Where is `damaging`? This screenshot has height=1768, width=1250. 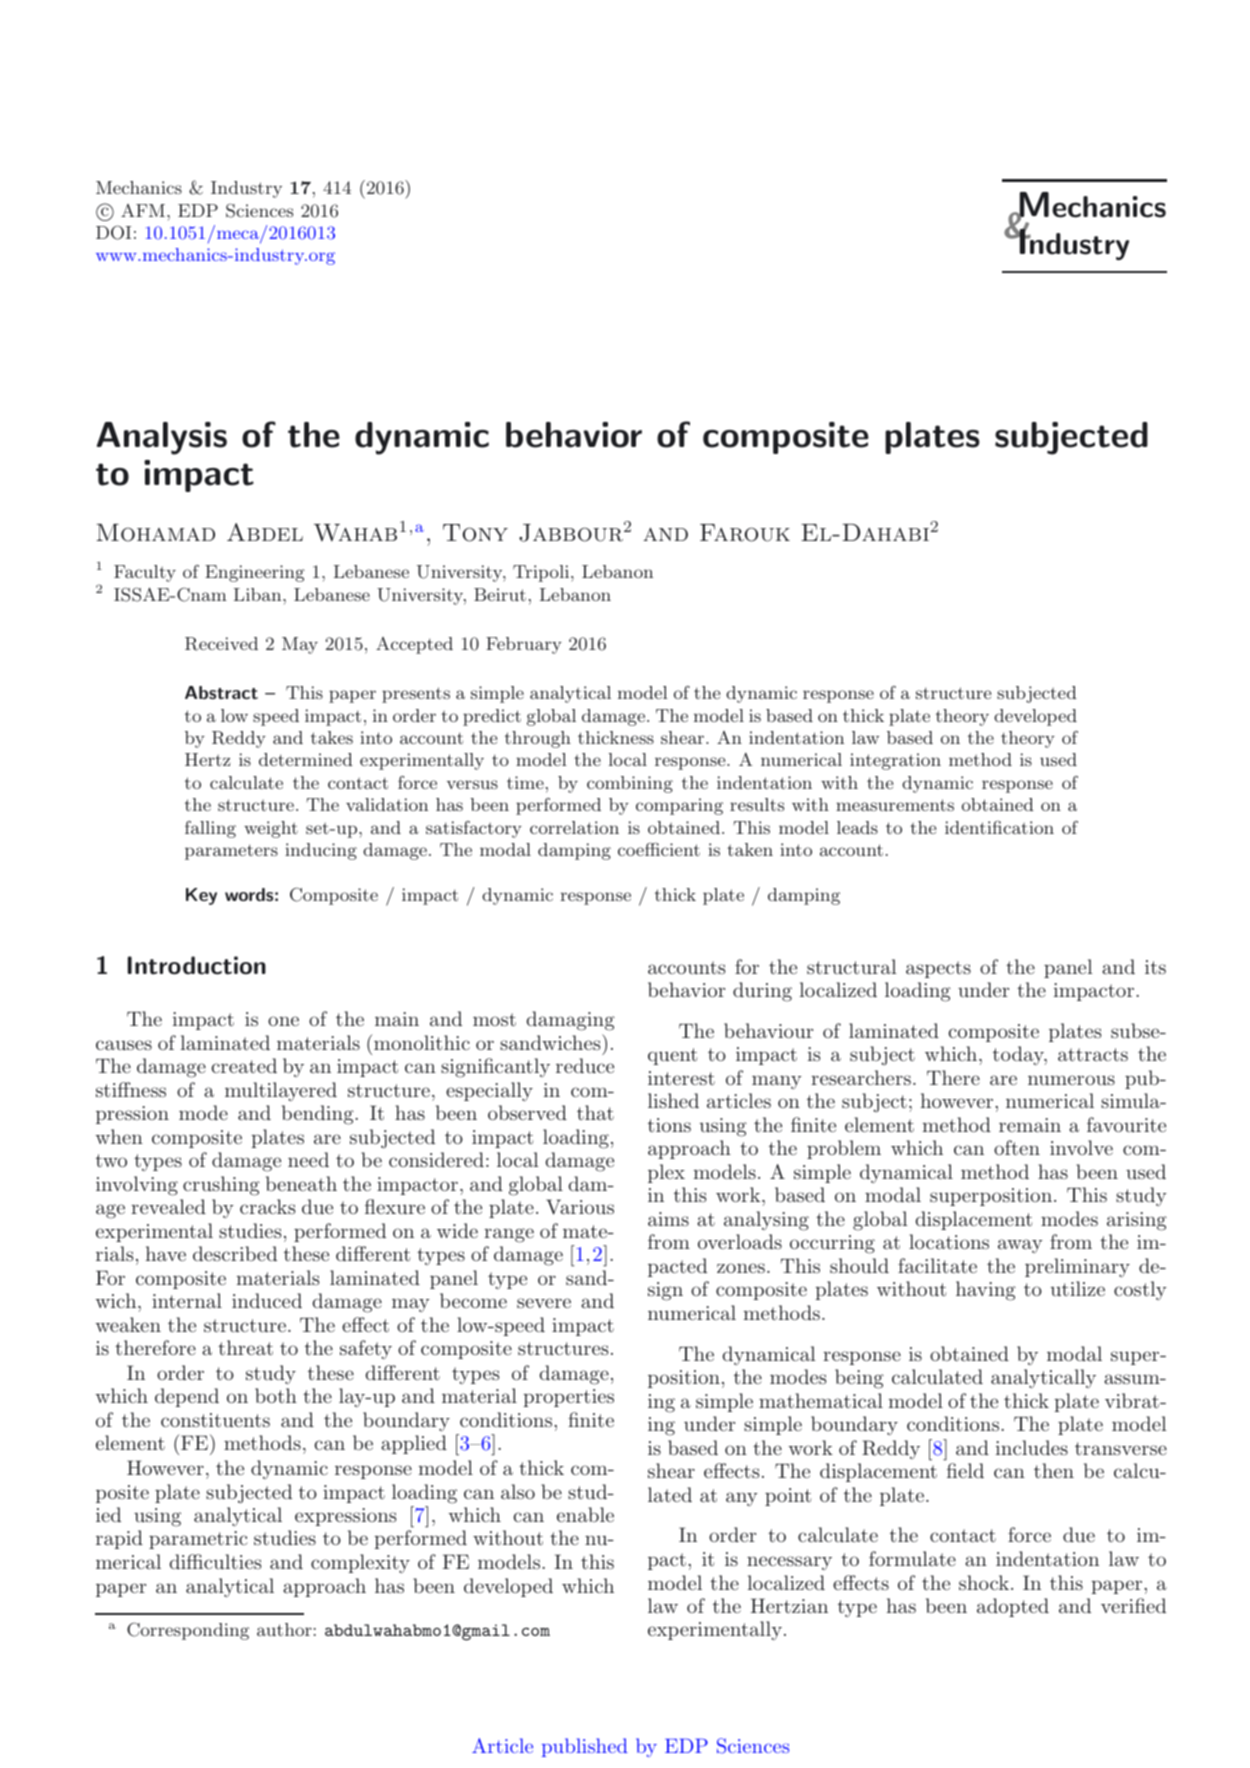 damaging is located at coordinates (570, 1021).
